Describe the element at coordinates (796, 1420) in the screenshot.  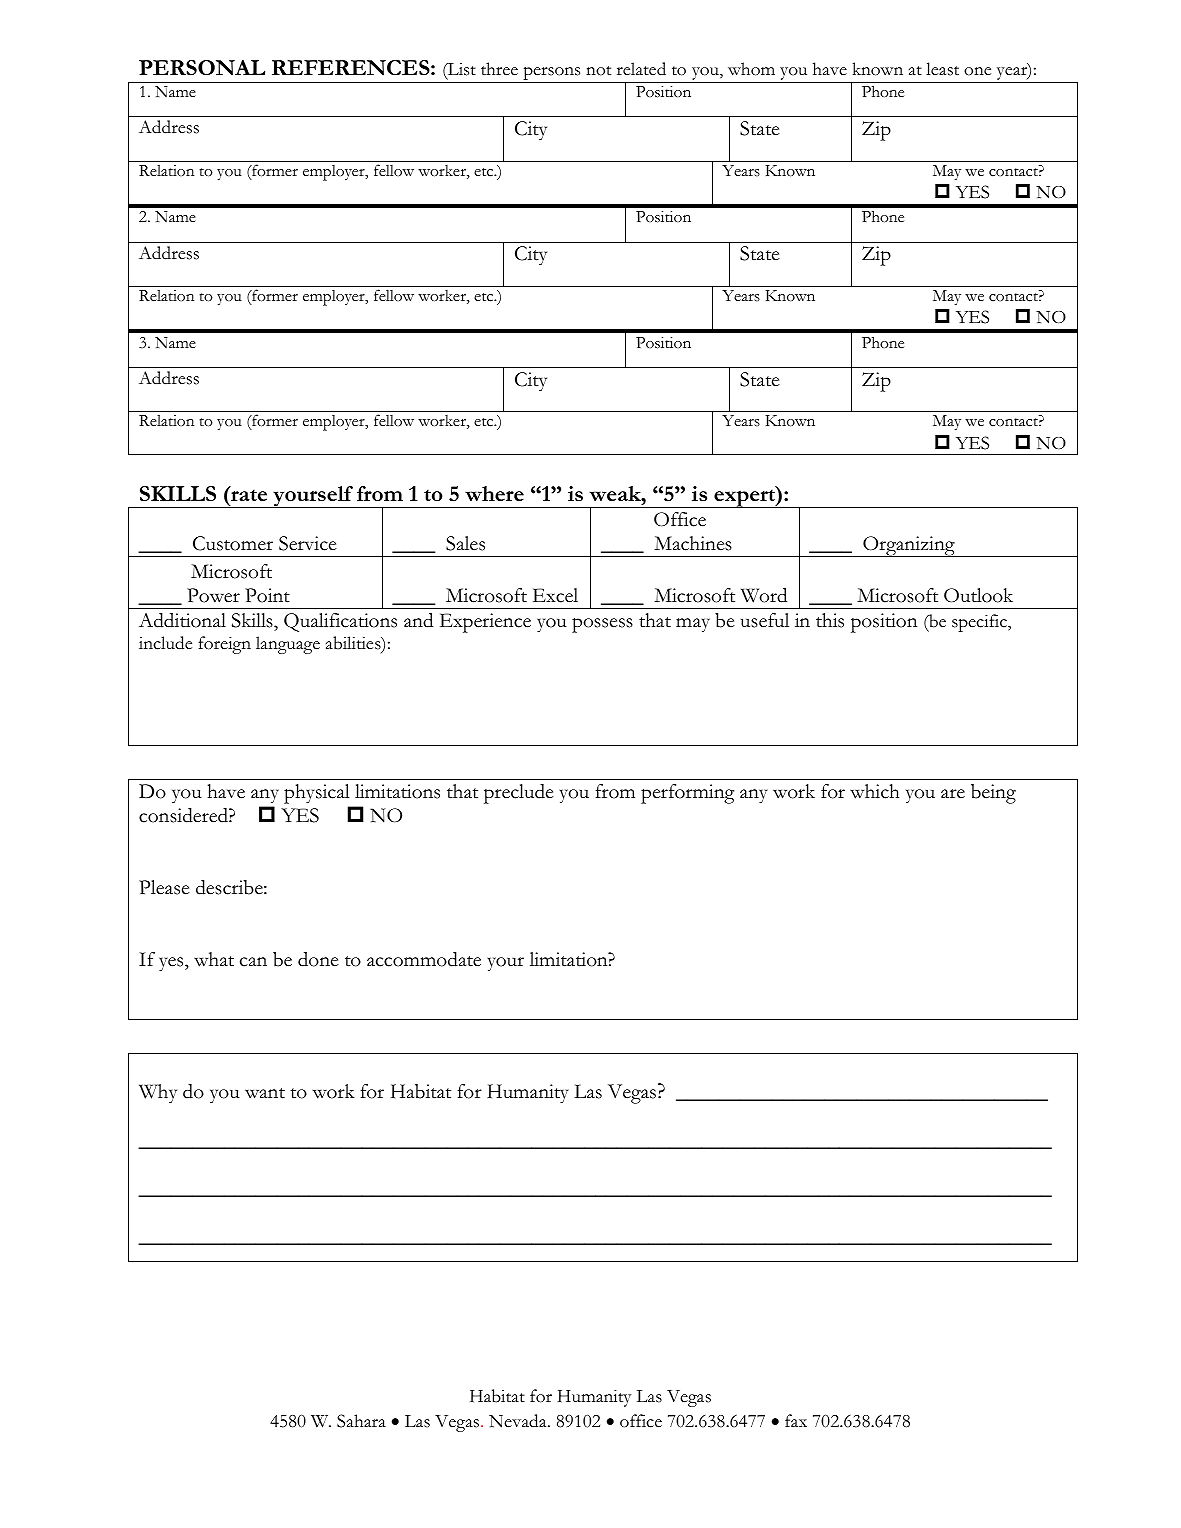
I see `fax` at that location.
